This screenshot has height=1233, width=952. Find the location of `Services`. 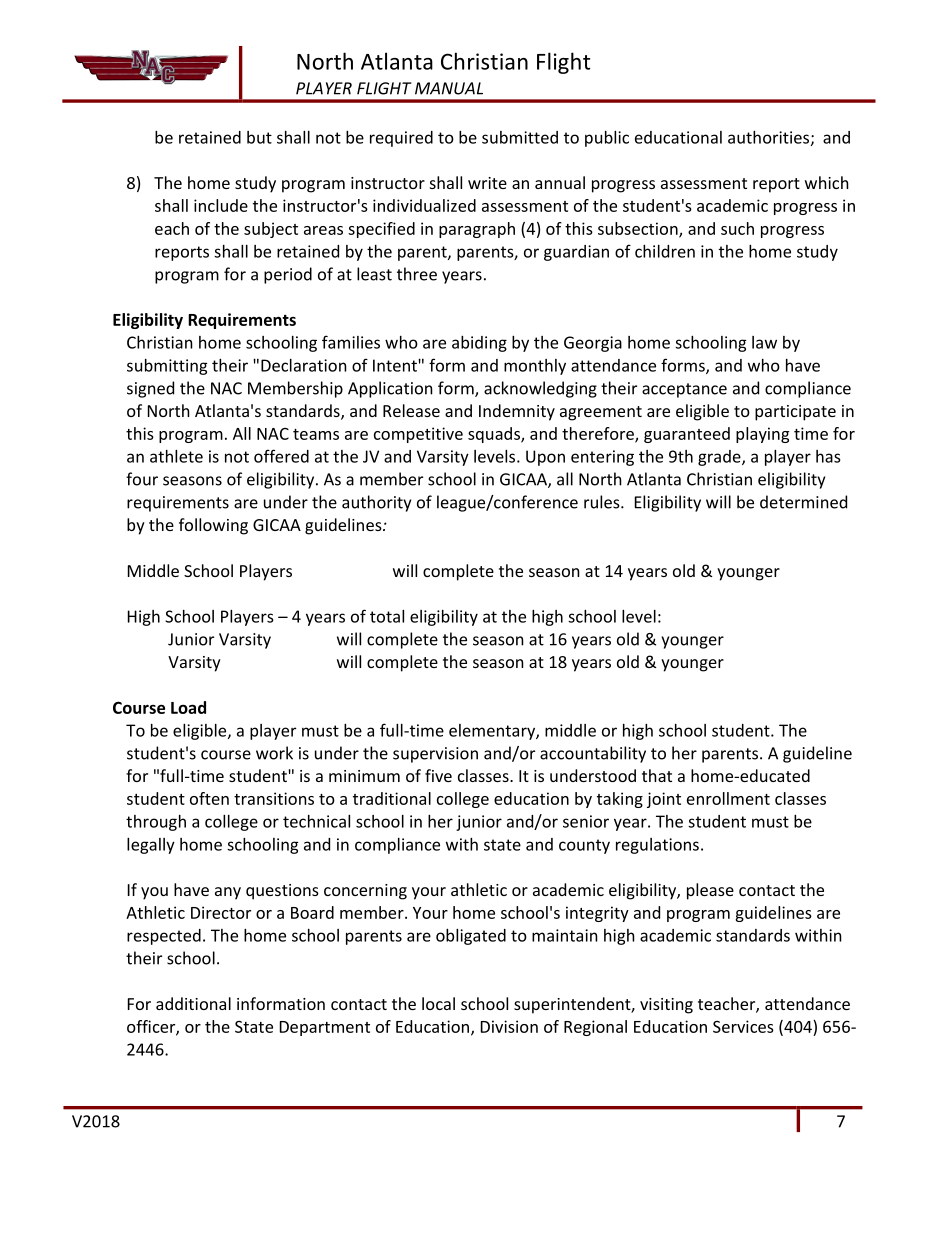

Services is located at coordinates (743, 1026).
